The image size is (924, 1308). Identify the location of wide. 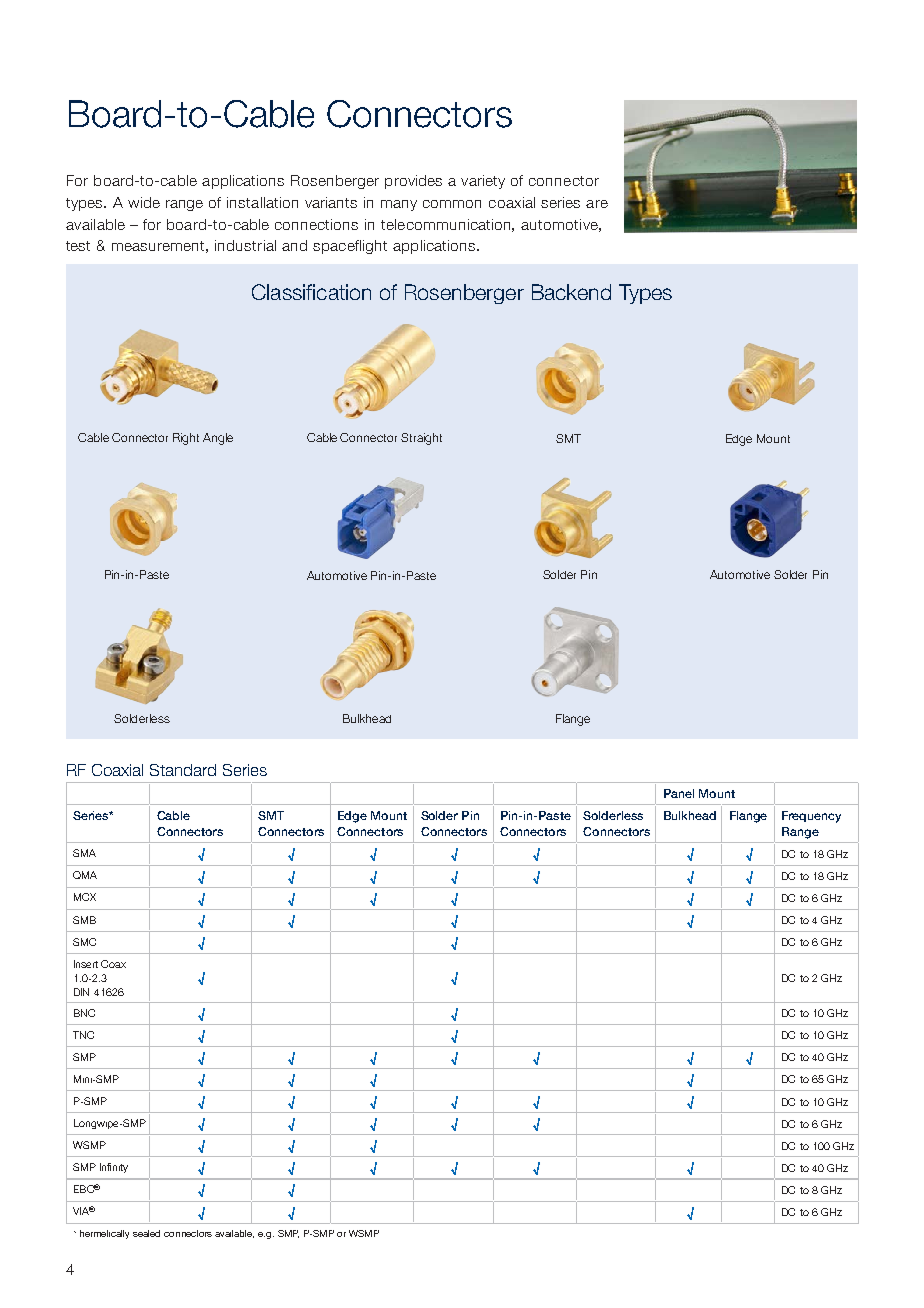
(144, 202).
